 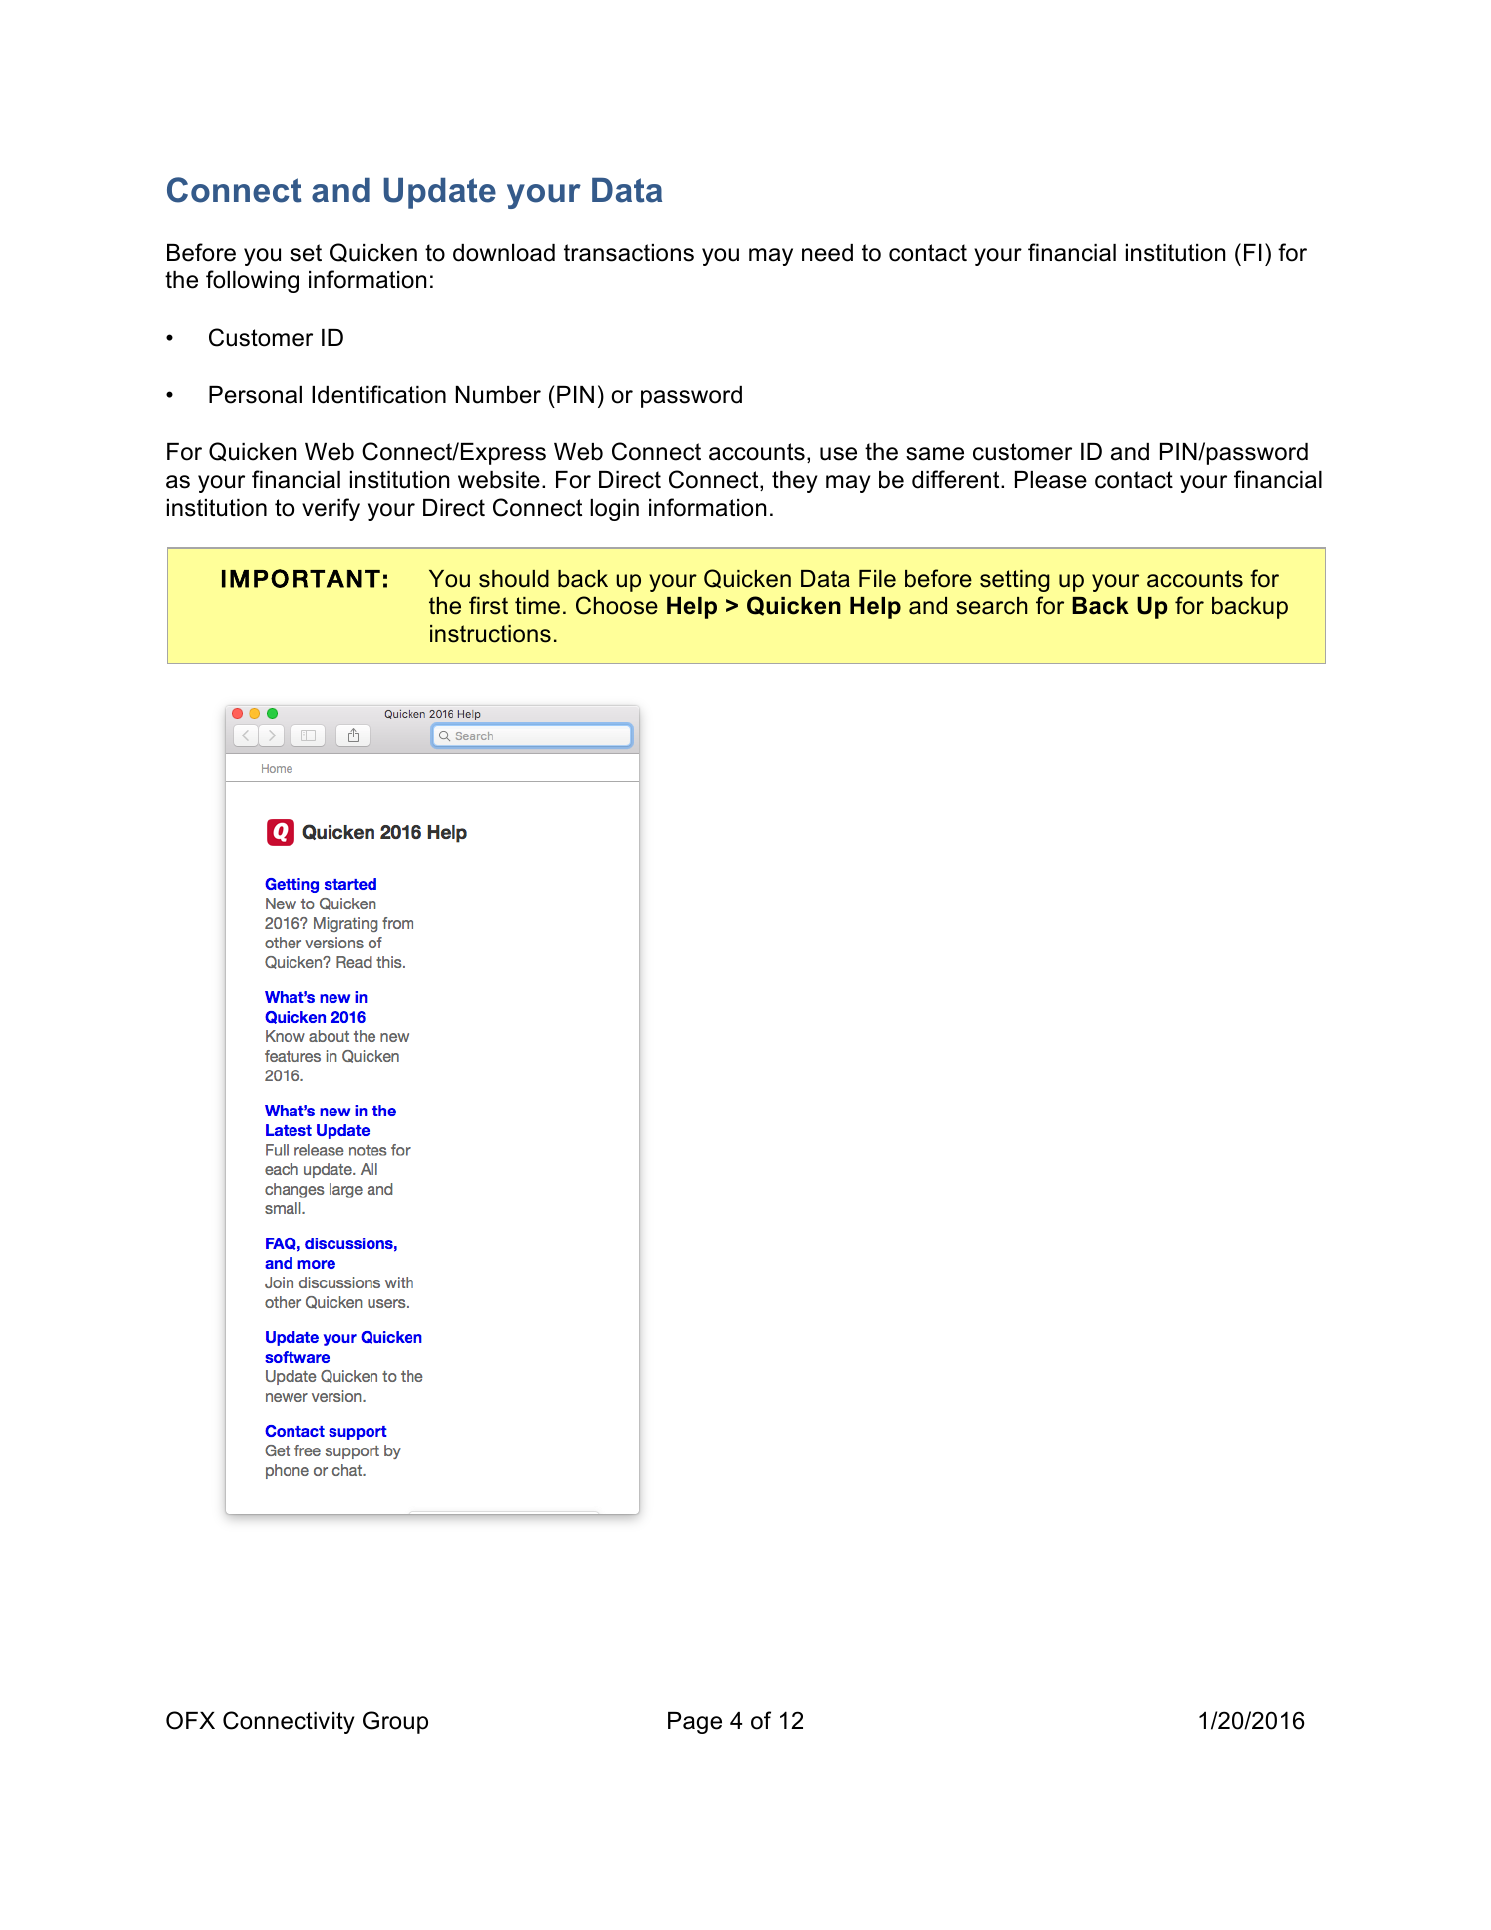 What do you see at coordinates (490, 634) in the screenshot?
I see `instructions` at bounding box center [490, 634].
